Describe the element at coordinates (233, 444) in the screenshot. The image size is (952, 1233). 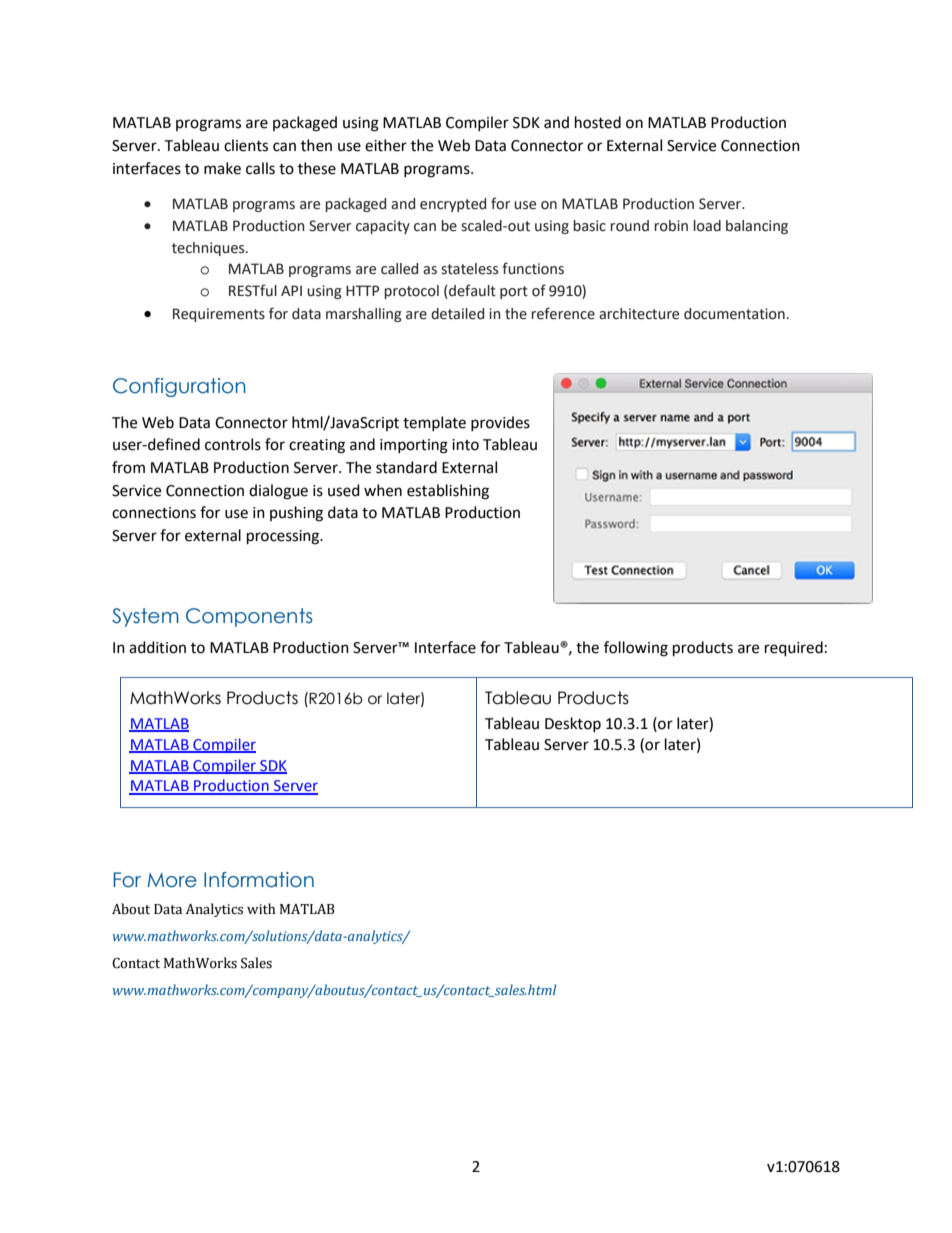
I see `controls` at that location.
